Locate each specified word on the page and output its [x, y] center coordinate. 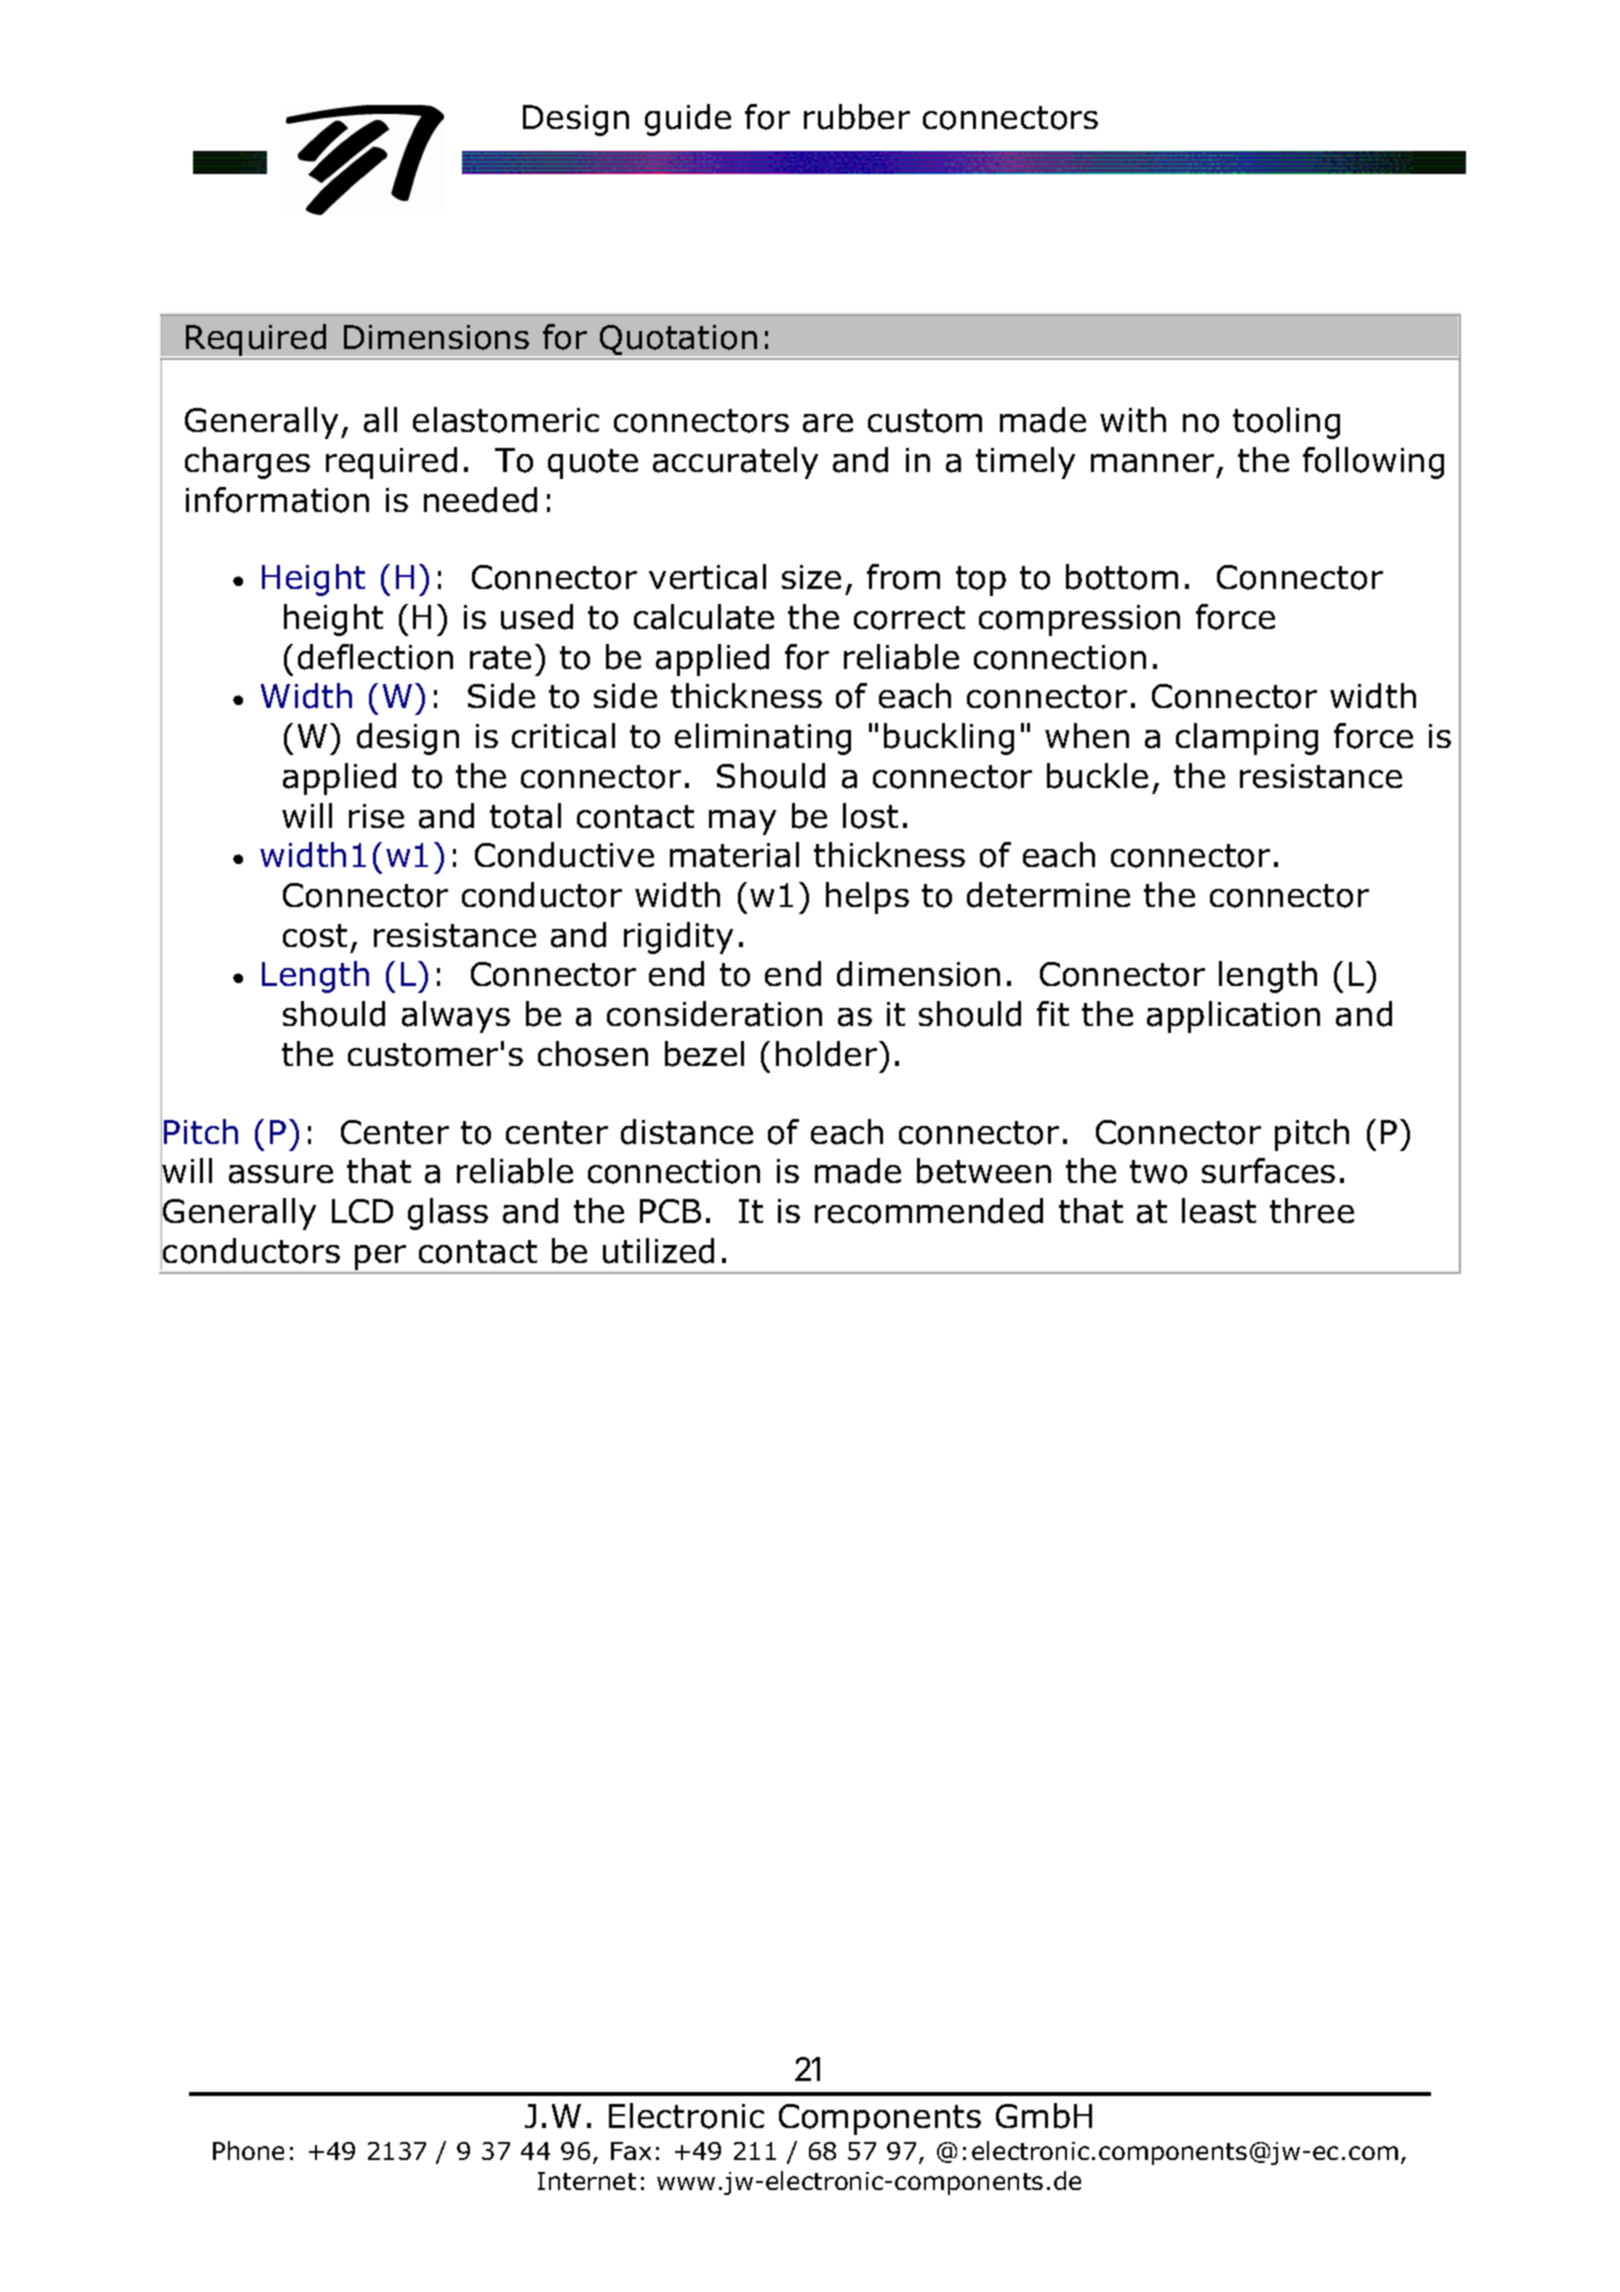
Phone [248, 2150]
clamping [1247, 739]
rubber [857, 117]
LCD [362, 1211]
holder [828, 1054]
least [1219, 1211]
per [380, 1257]
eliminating [763, 739]
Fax [631, 2151]
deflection [375, 657]
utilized [658, 1251]
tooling [1286, 423]
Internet [587, 2181]
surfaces [1268, 1171]
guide [688, 120]
